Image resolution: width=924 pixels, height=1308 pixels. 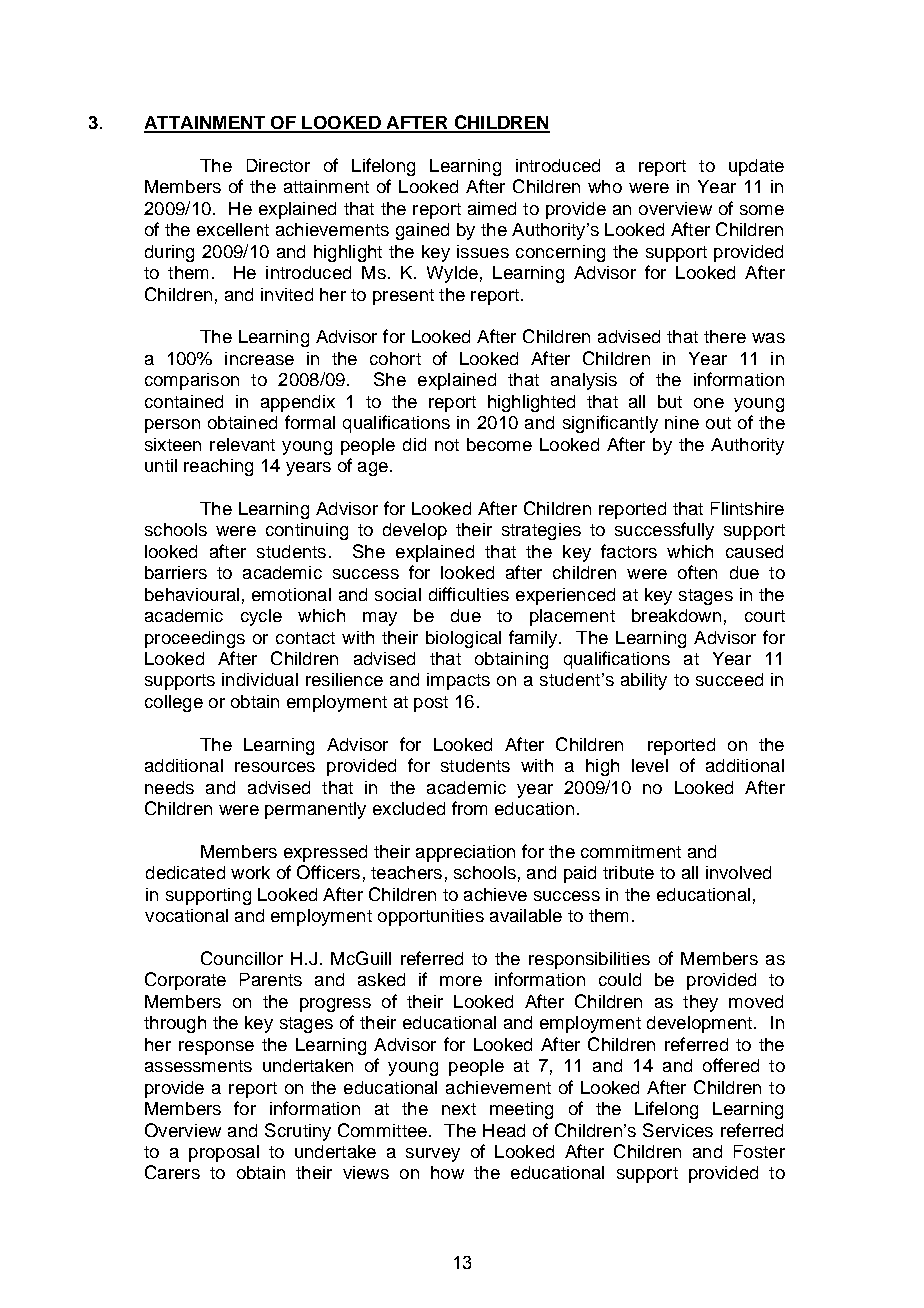 I want to click on proposal, so click(x=224, y=1153).
